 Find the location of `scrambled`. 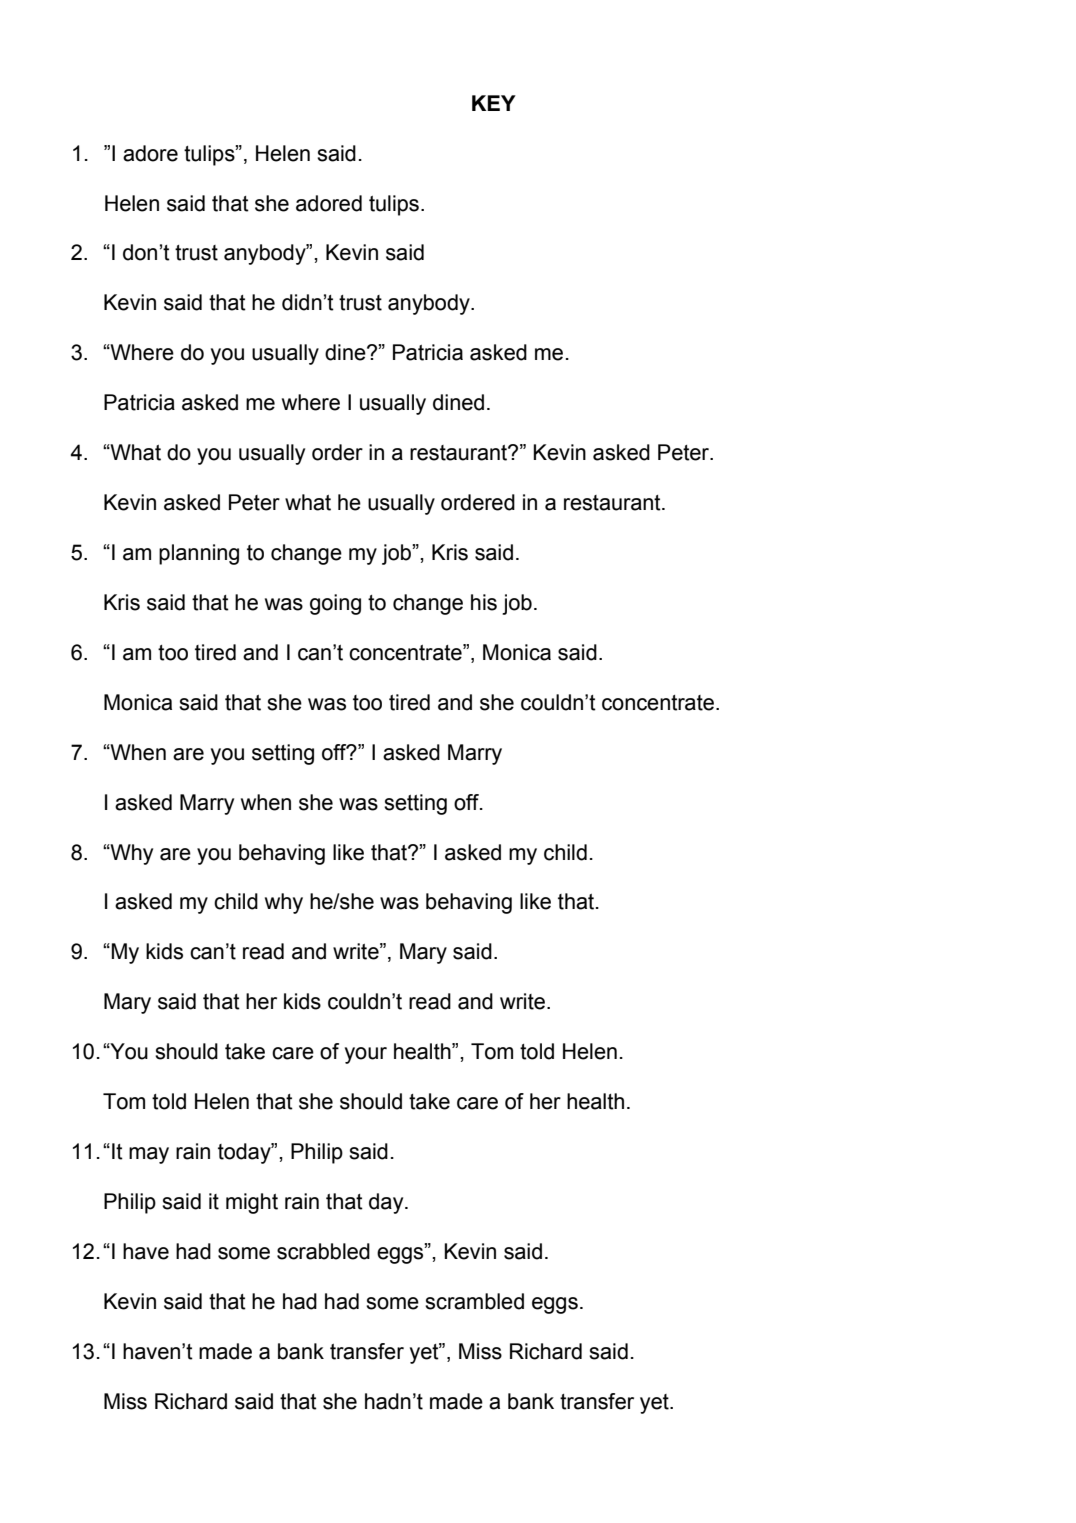

scrambled is located at coordinates (474, 1301).
